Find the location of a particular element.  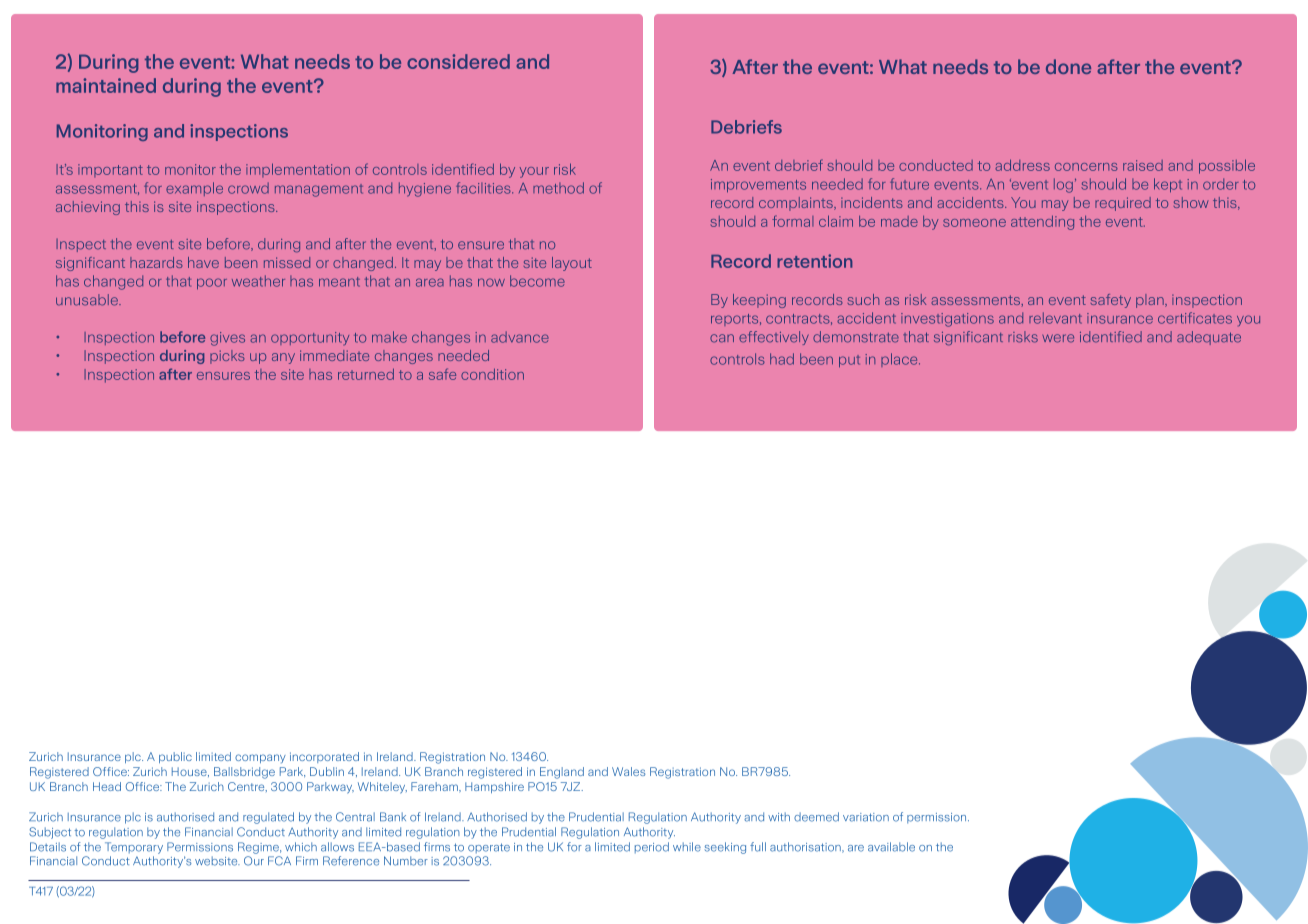

considered is located at coordinates (458, 61).
